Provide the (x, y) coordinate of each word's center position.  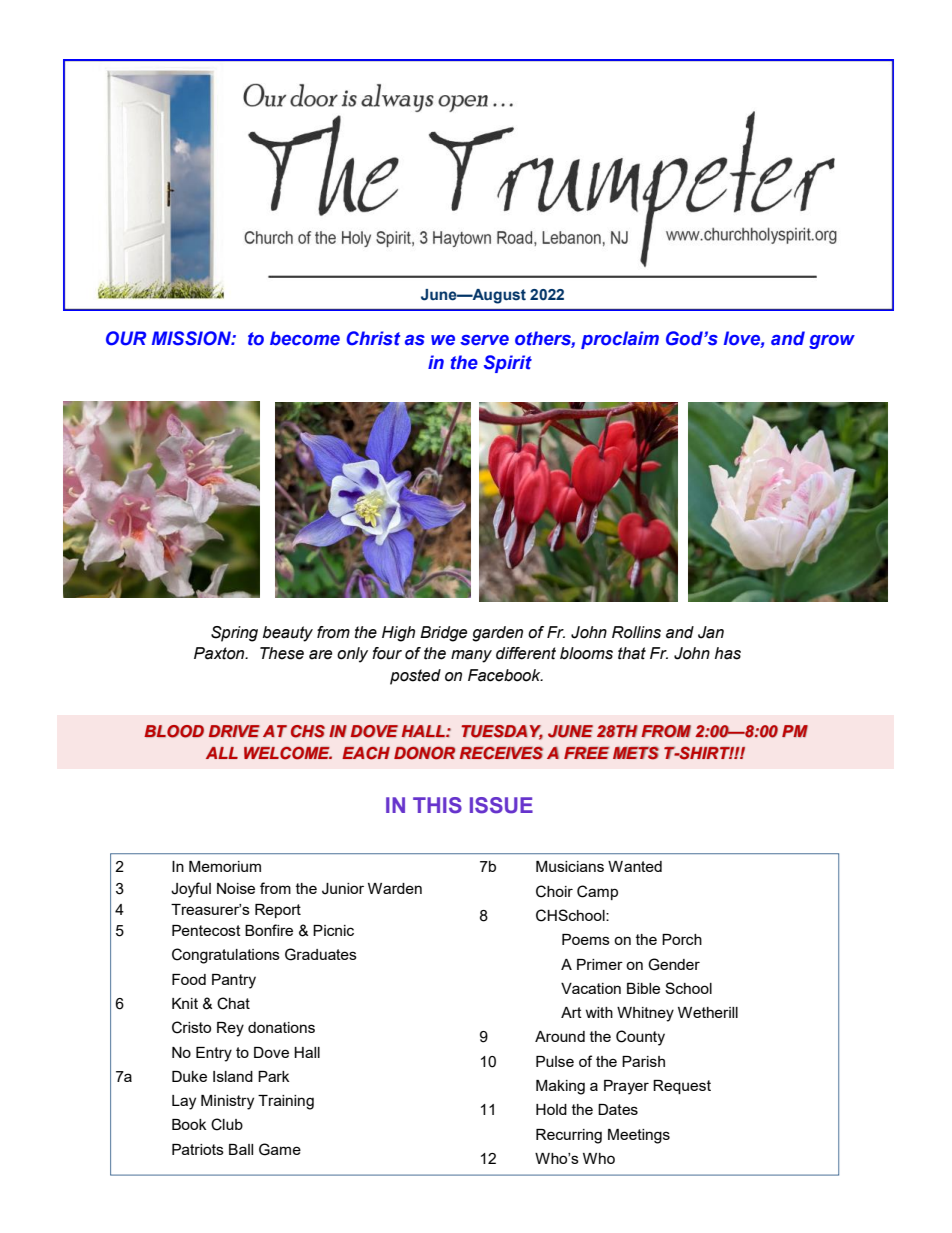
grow (832, 342)
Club (227, 1124)
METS (636, 753)
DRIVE (234, 731)
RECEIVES (501, 753)
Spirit (508, 364)
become (305, 338)
